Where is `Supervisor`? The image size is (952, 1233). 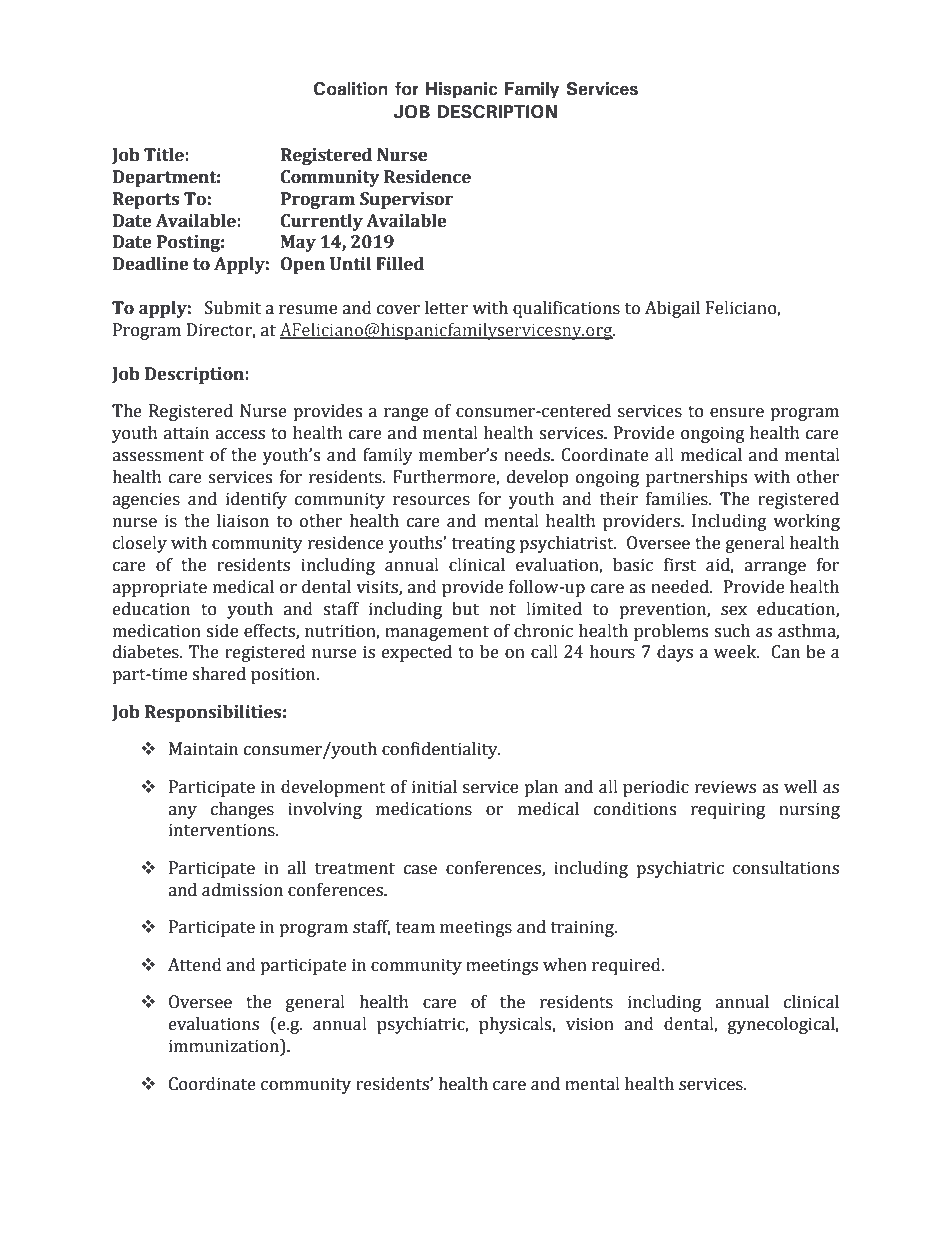
Supervisor is located at coordinates (406, 200).
